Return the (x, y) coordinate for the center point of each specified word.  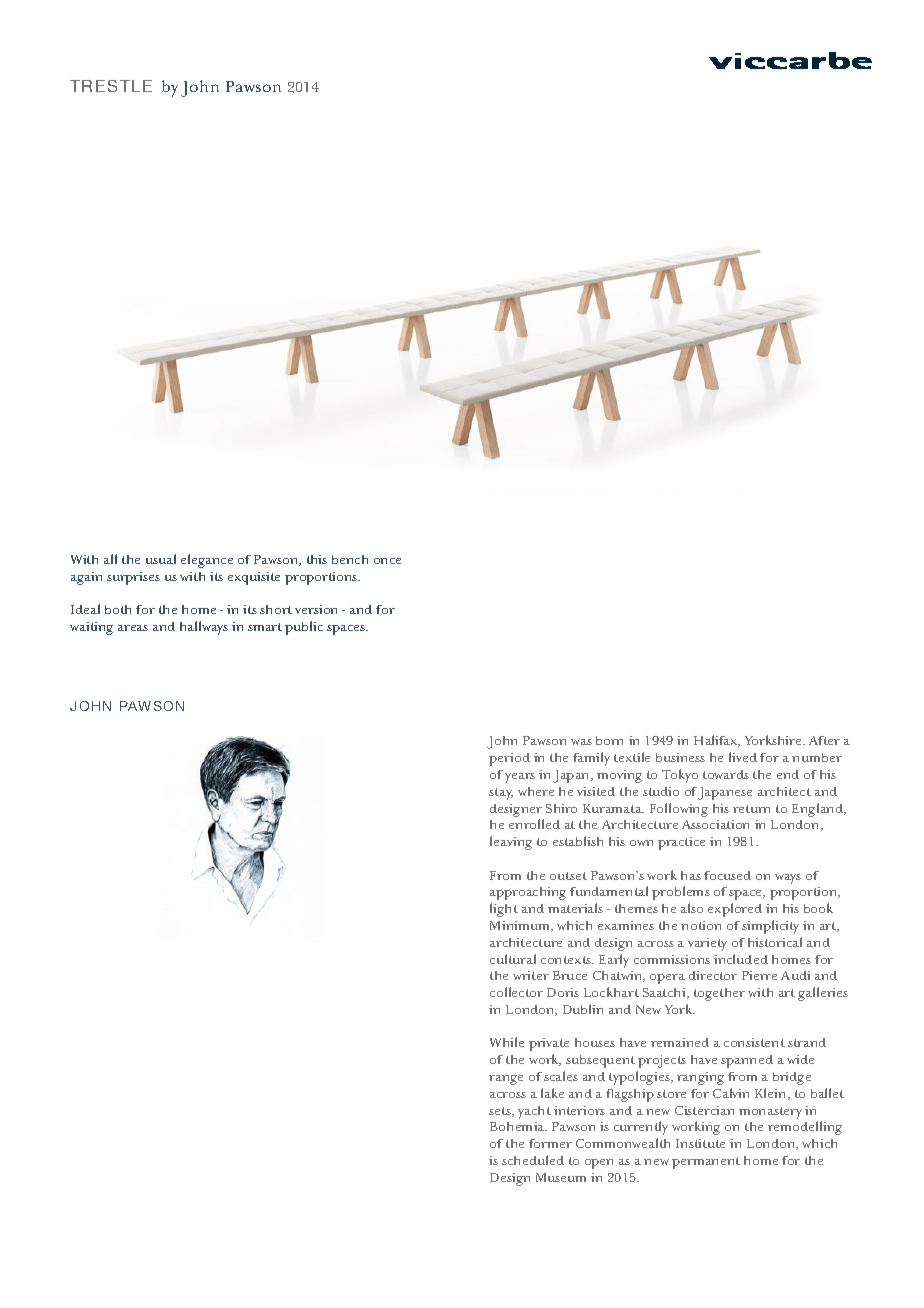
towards (726, 774)
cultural (513, 959)
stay (501, 794)
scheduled (533, 1160)
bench (350, 559)
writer (531, 975)
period (509, 759)
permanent (706, 1163)
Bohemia (518, 1126)
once (387, 561)
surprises (133, 578)
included (741, 959)
